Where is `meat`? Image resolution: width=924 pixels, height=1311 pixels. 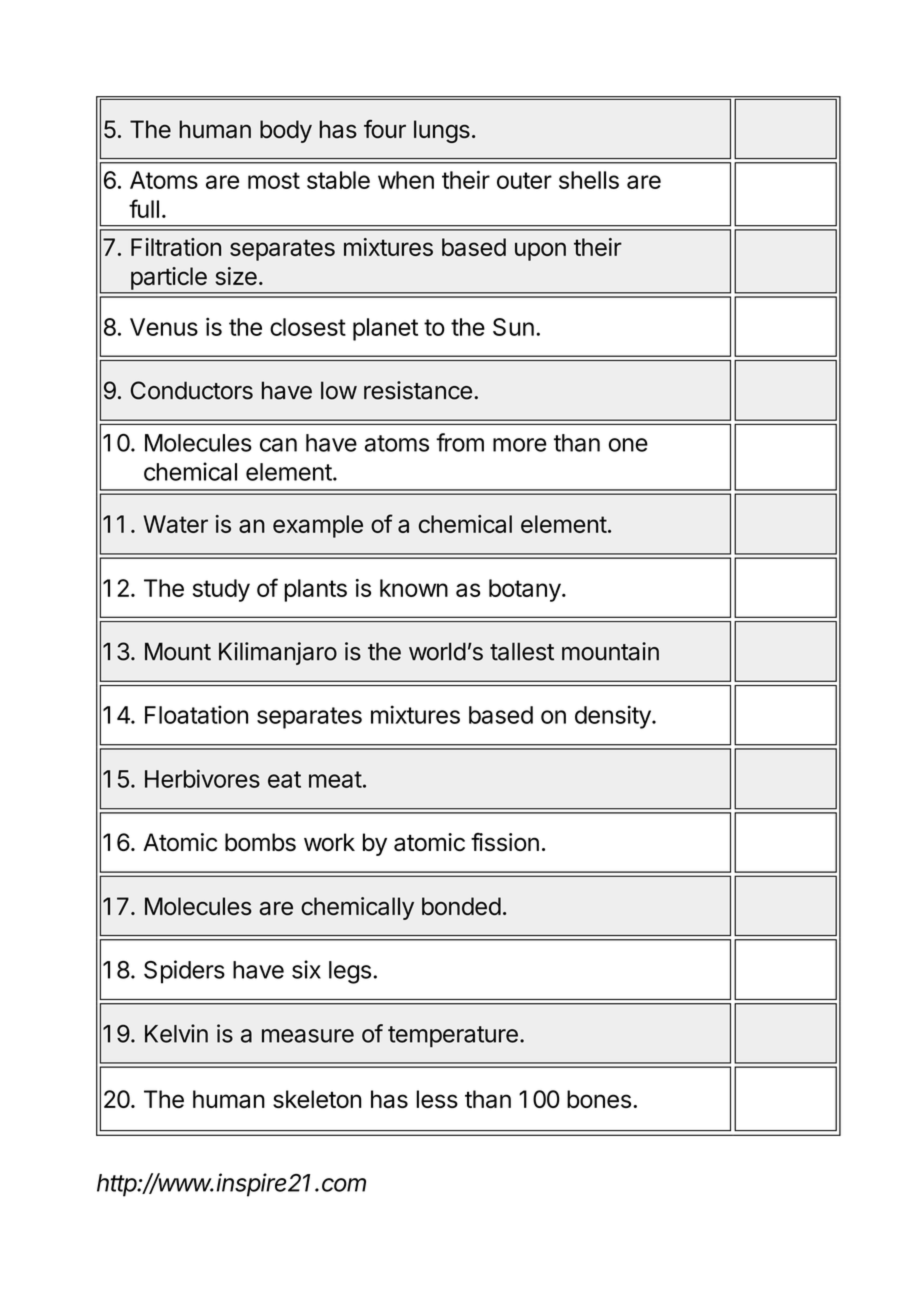
meat is located at coordinates (335, 779).
